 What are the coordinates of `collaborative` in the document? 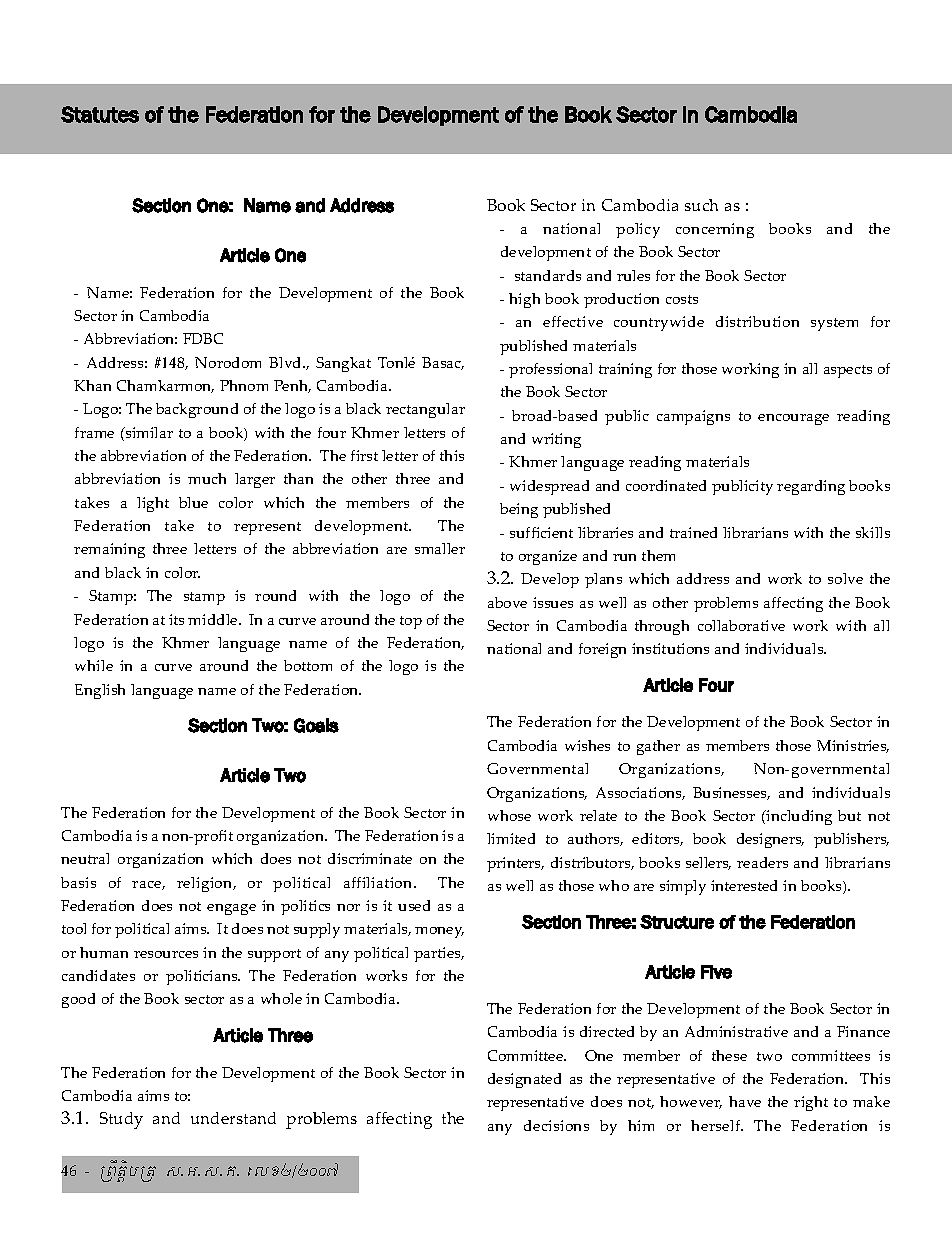 It's located at (741, 625).
